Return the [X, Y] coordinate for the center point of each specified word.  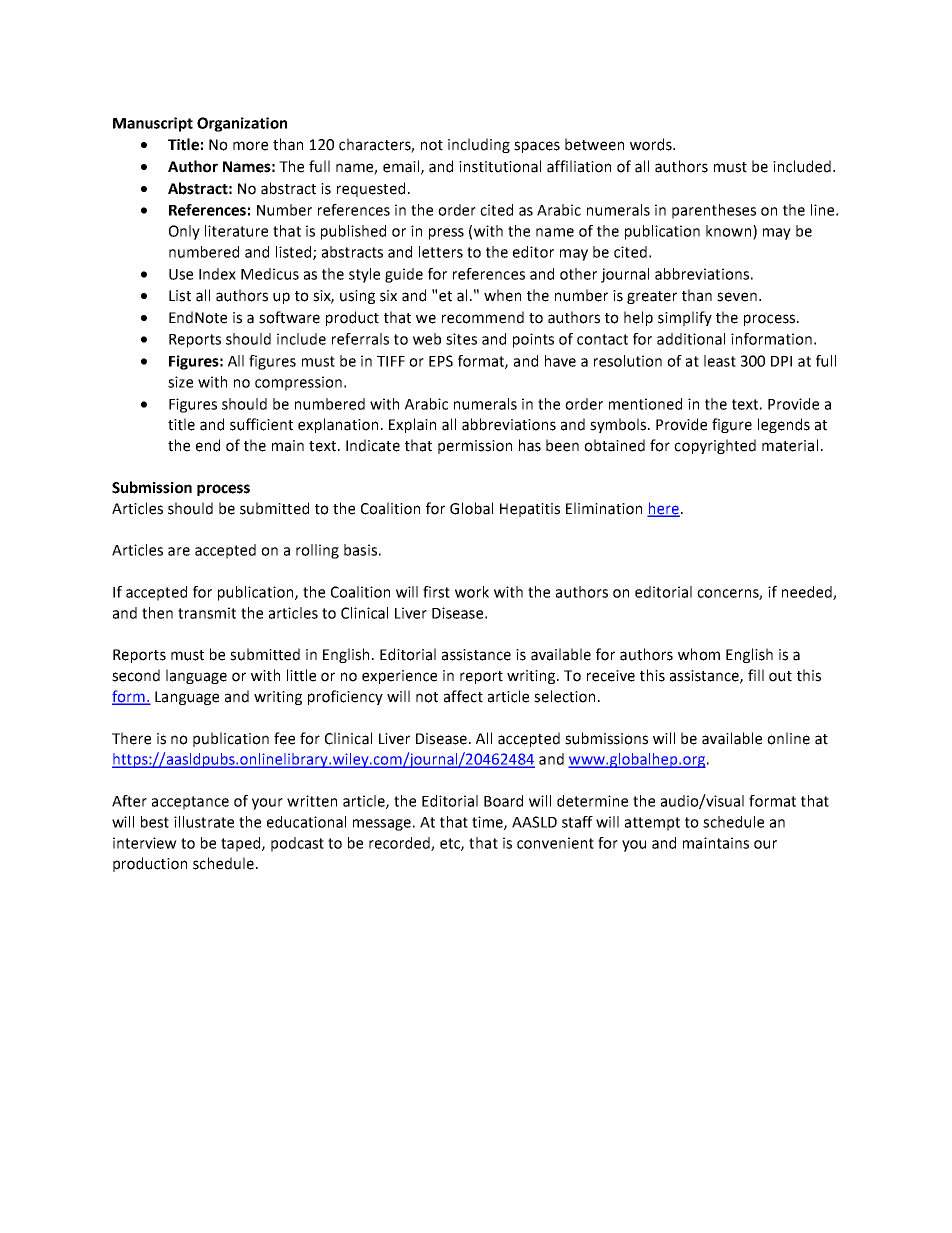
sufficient [261, 424]
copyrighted [715, 446]
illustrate [204, 822]
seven [737, 297]
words [652, 144]
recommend [483, 317]
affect [463, 696]
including [479, 145]
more [250, 146]
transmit [207, 613]
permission [475, 447]
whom [699, 654]
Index [217, 274]
